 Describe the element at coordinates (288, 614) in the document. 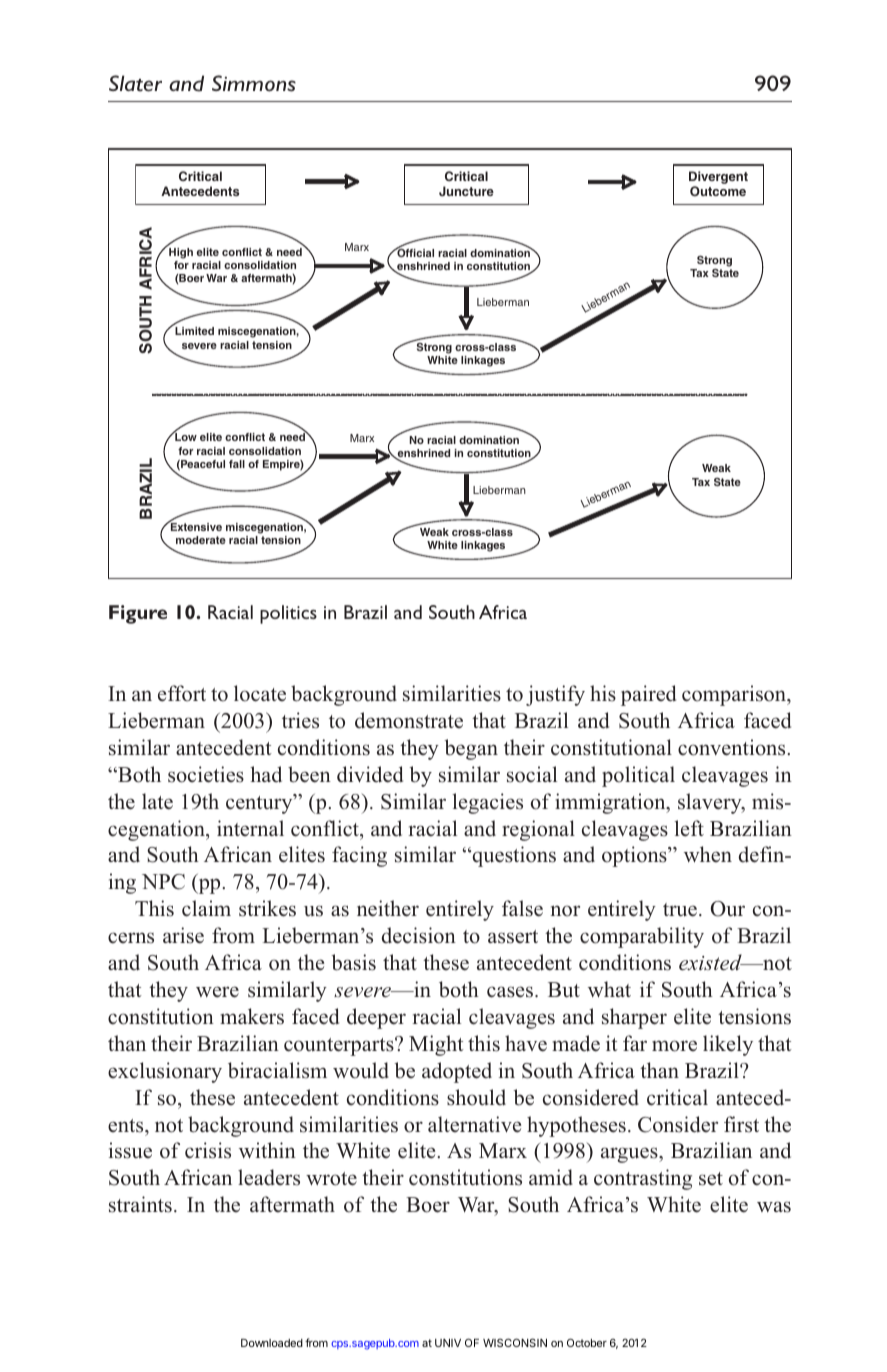

I see `politics` at that location.
